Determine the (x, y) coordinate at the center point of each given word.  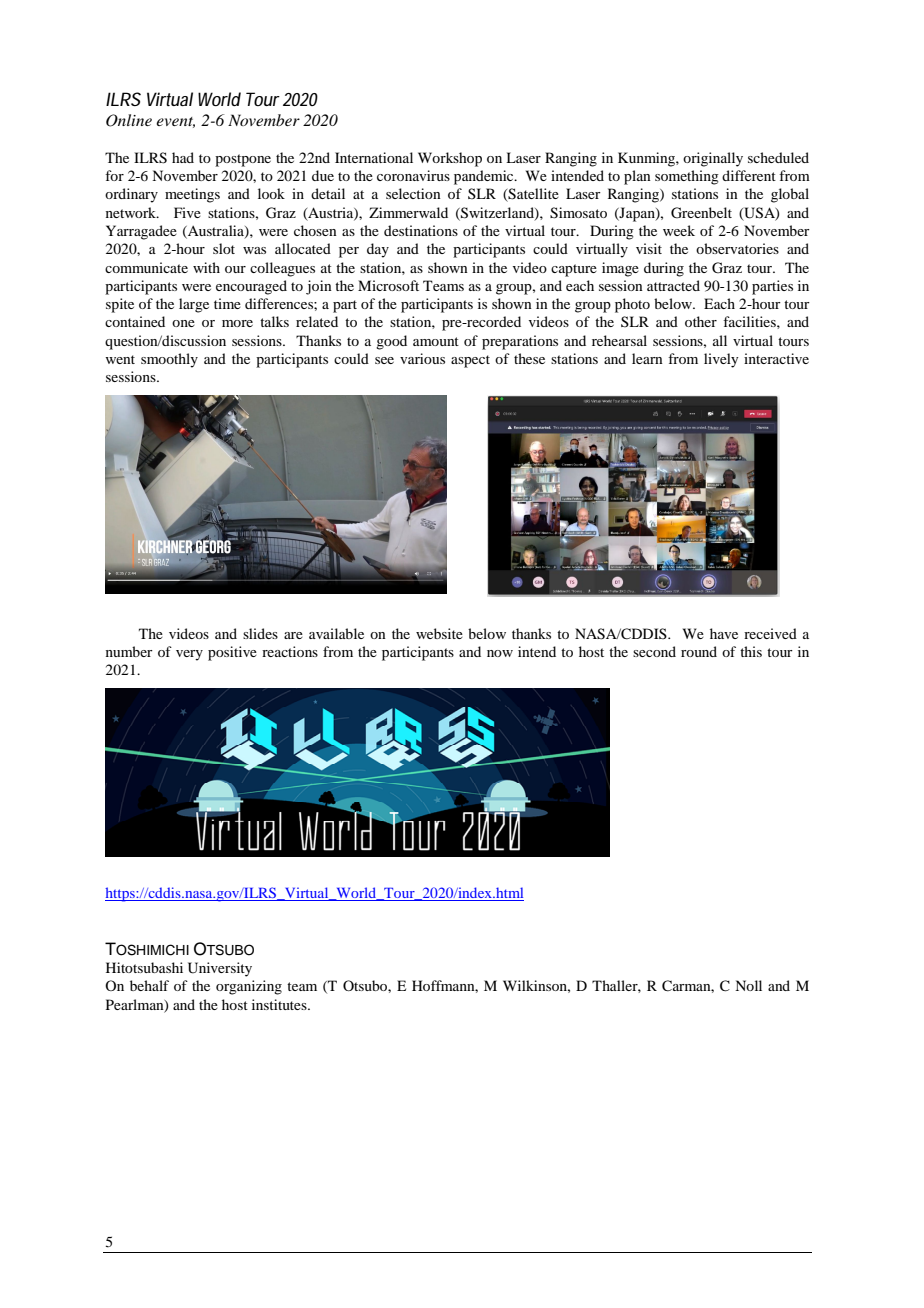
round (699, 651)
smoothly (169, 360)
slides (260, 633)
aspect (470, 361)
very (189, 655)
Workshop (450, 159)
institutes (280, 1004)
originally (713, 159)
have (724, 633)
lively (721, 360)
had (183, 157)
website (439, 633)
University (220, 969)
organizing (249, 987)
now (500, 653)
